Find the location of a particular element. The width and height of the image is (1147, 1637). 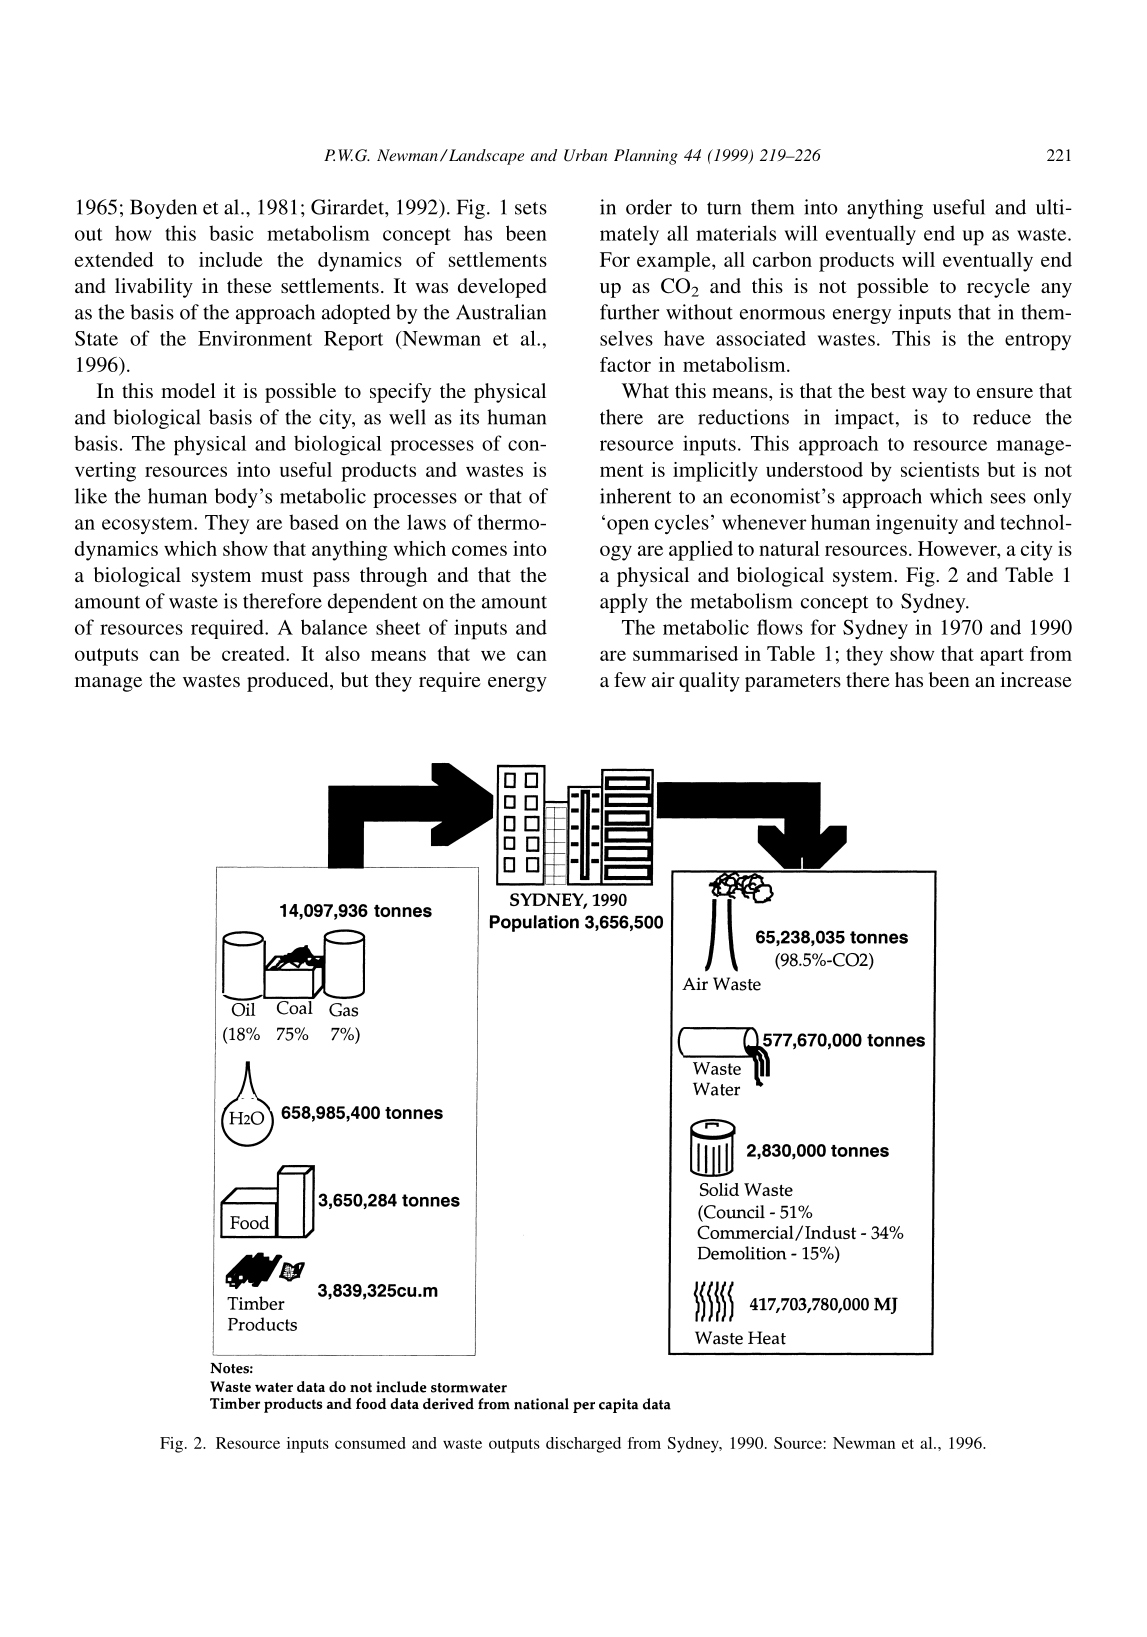

consumed is located at coordinates (370, 1443).
